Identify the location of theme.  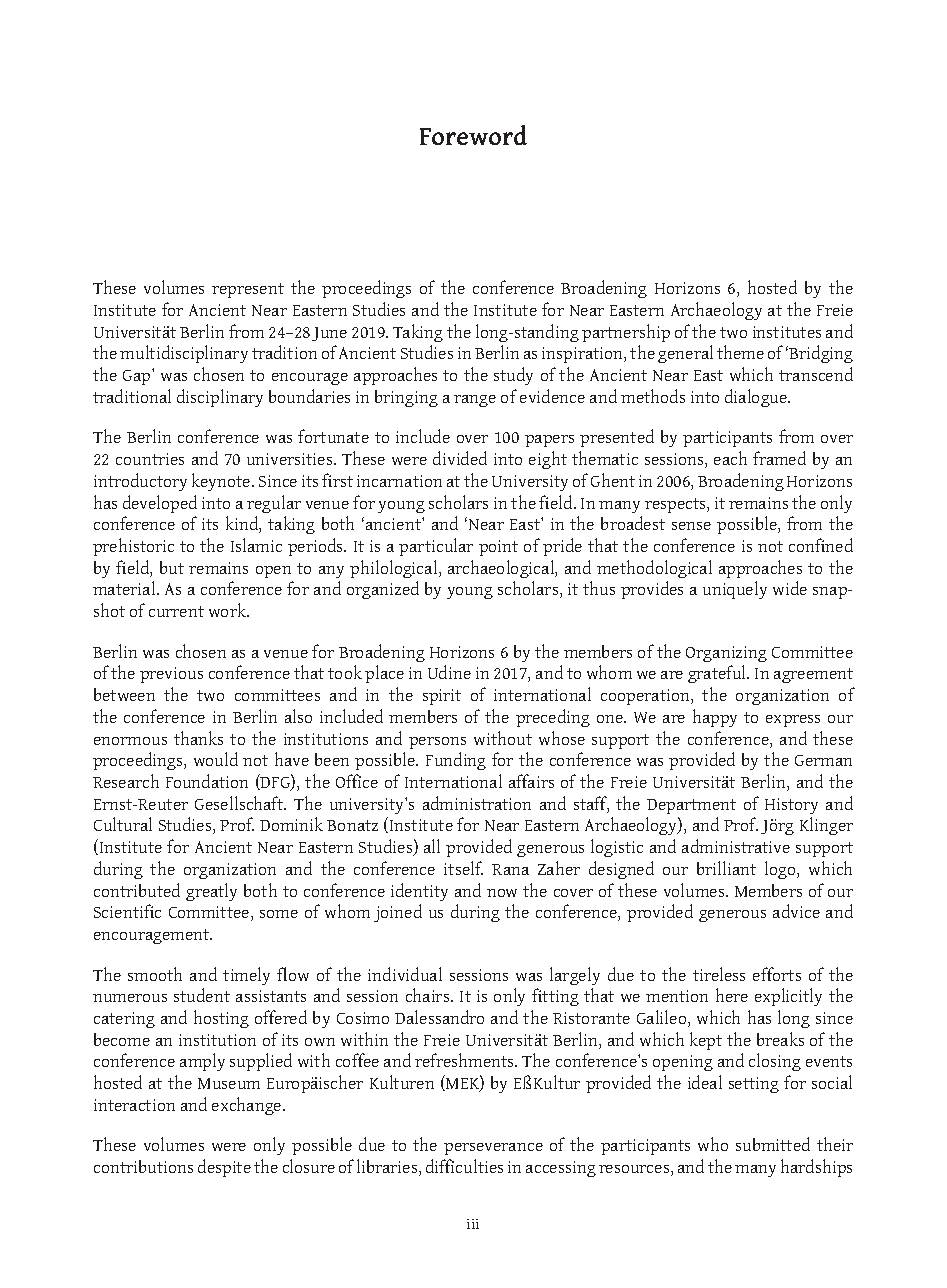
(740, 352).
